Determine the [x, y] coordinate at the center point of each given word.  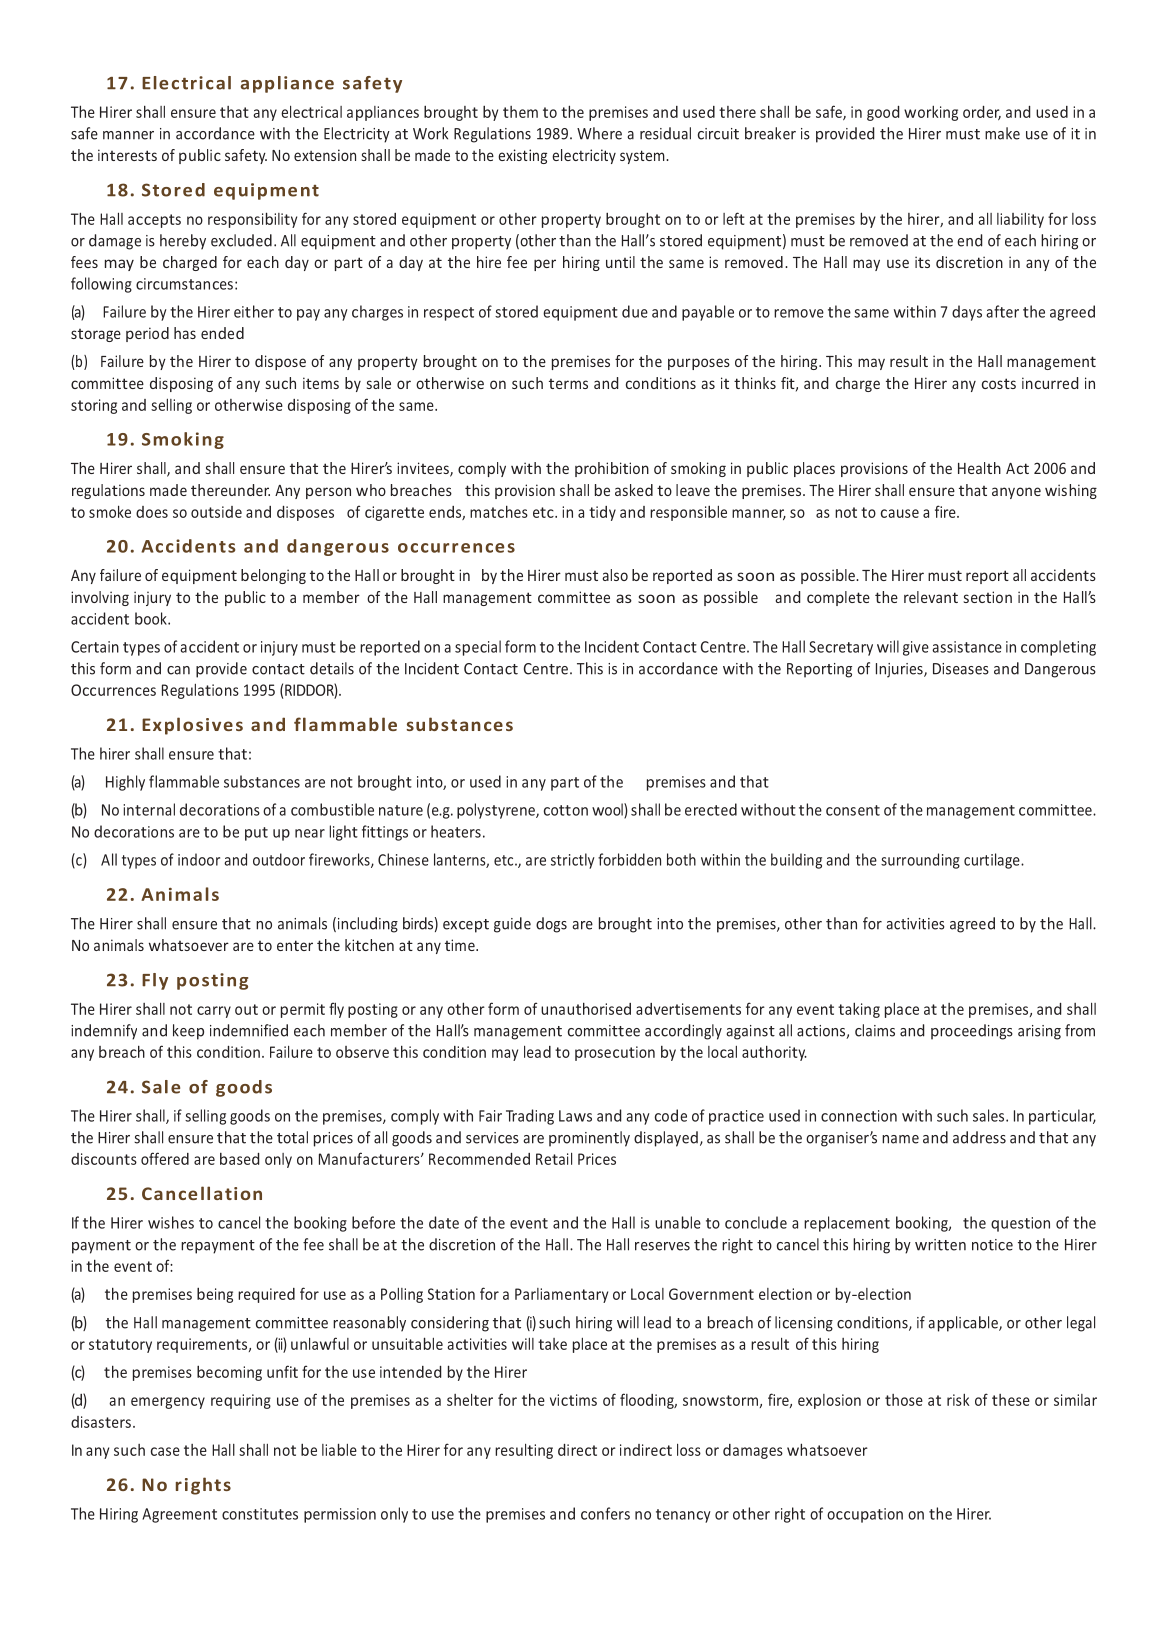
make [1002, 133]
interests [127, 155]
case [165, 1451]
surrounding [920, 861]
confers [605, 1513]
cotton [566, 810]
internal [149, 809]
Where [599, 133]
